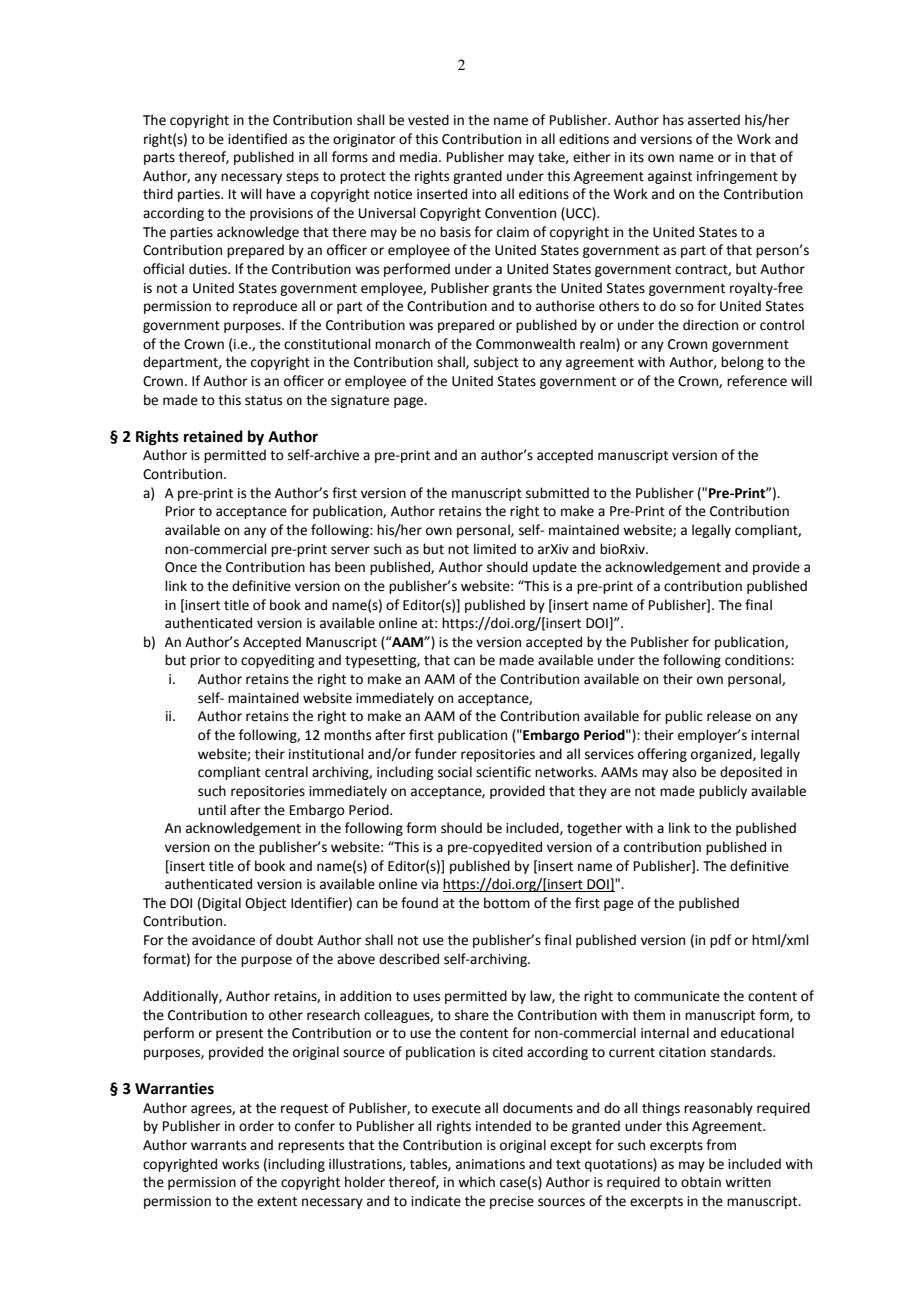 This document has height=1308, width=924. What do you see at coordinates (714, 120) in the document?
I see `asserted` at bounding box center [714, 120].
